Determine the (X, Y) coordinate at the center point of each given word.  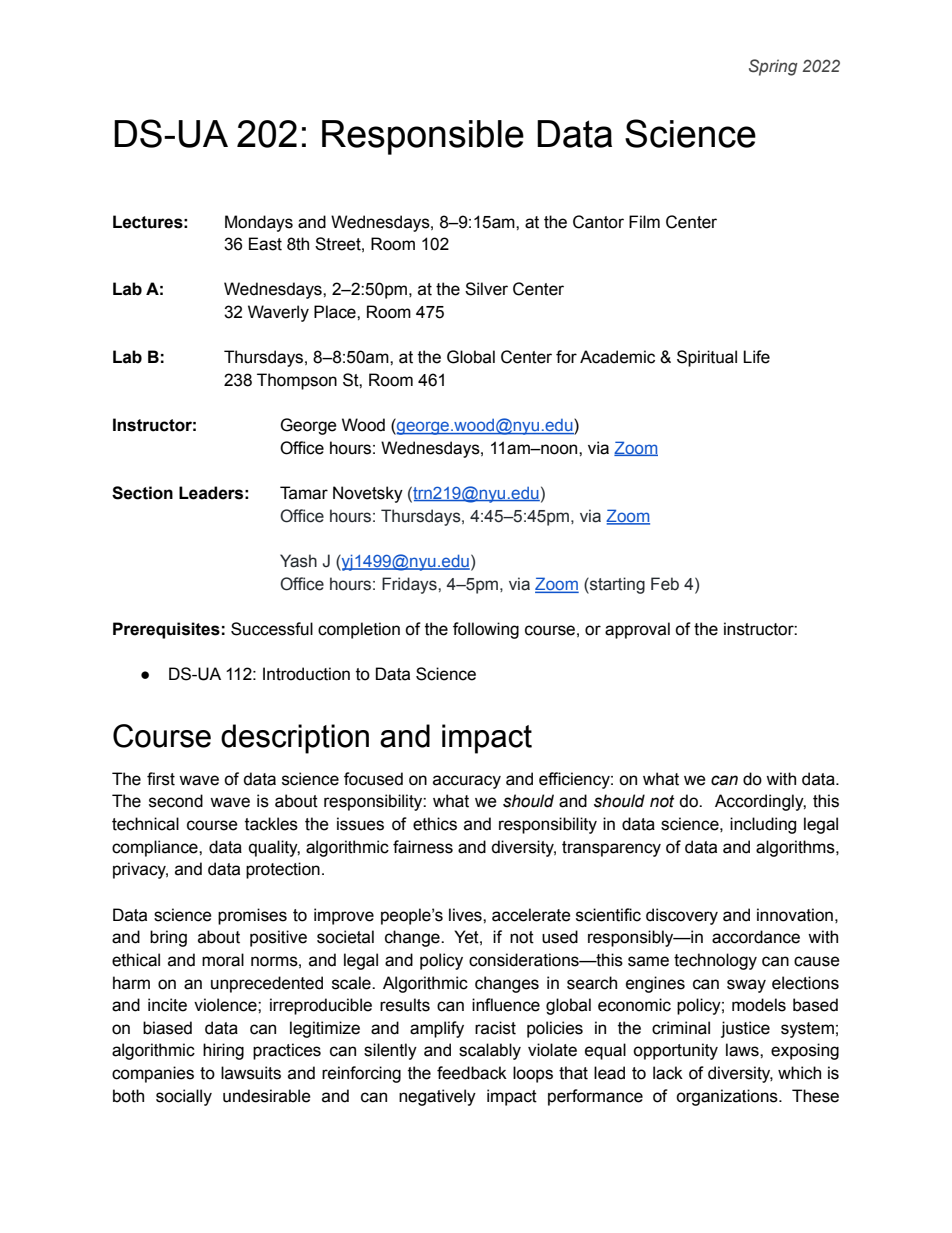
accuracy (467, 782)
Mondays (259, 223)
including (763, 825)
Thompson (297, 381)
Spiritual (707, 358)
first (161, 779)
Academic (617, 357)
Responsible (423, 137)
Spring (773, 67)
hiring (223, 1051)
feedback (472, 1073)
